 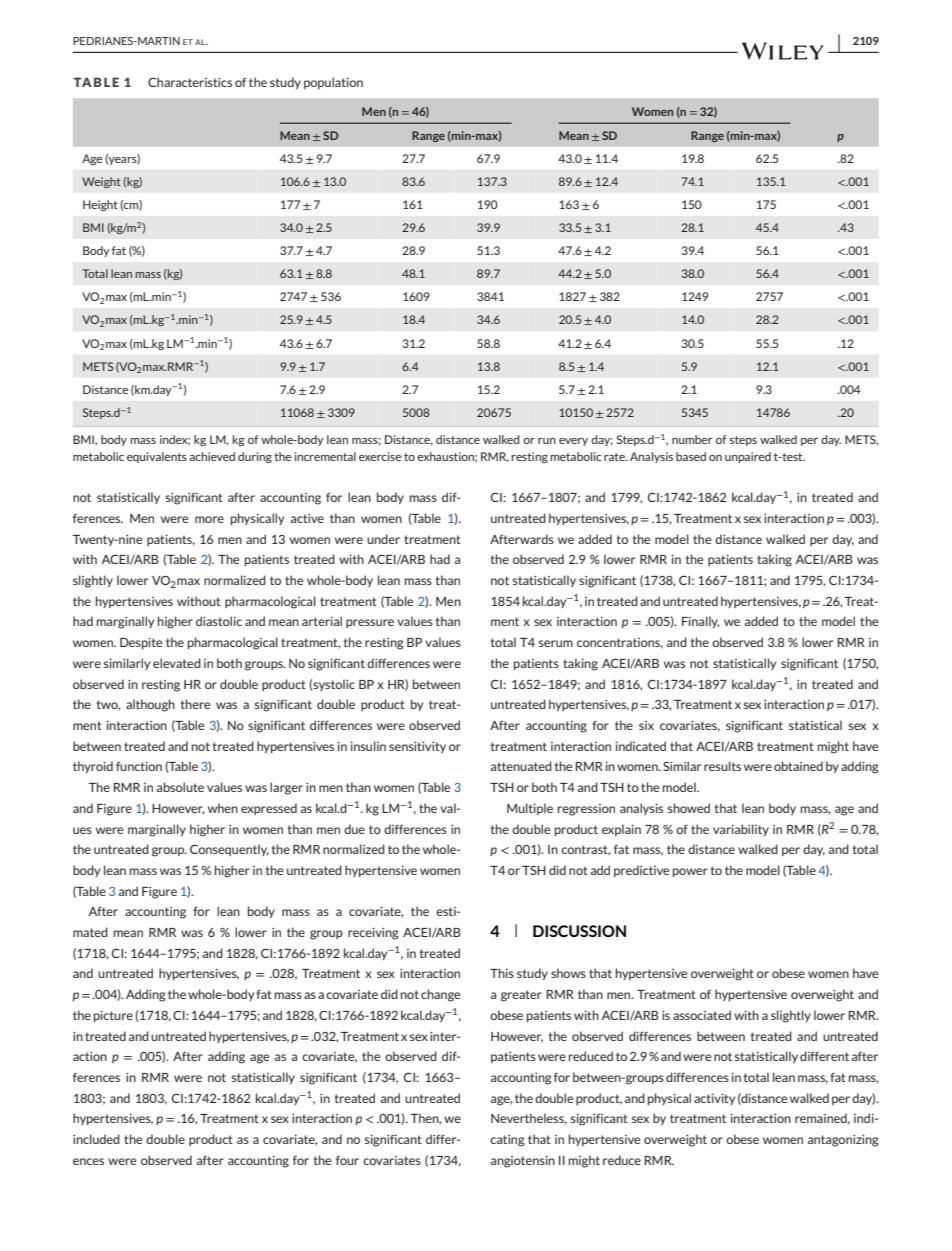 I want to click on angiotensin, so click(x=523, y=1162).
